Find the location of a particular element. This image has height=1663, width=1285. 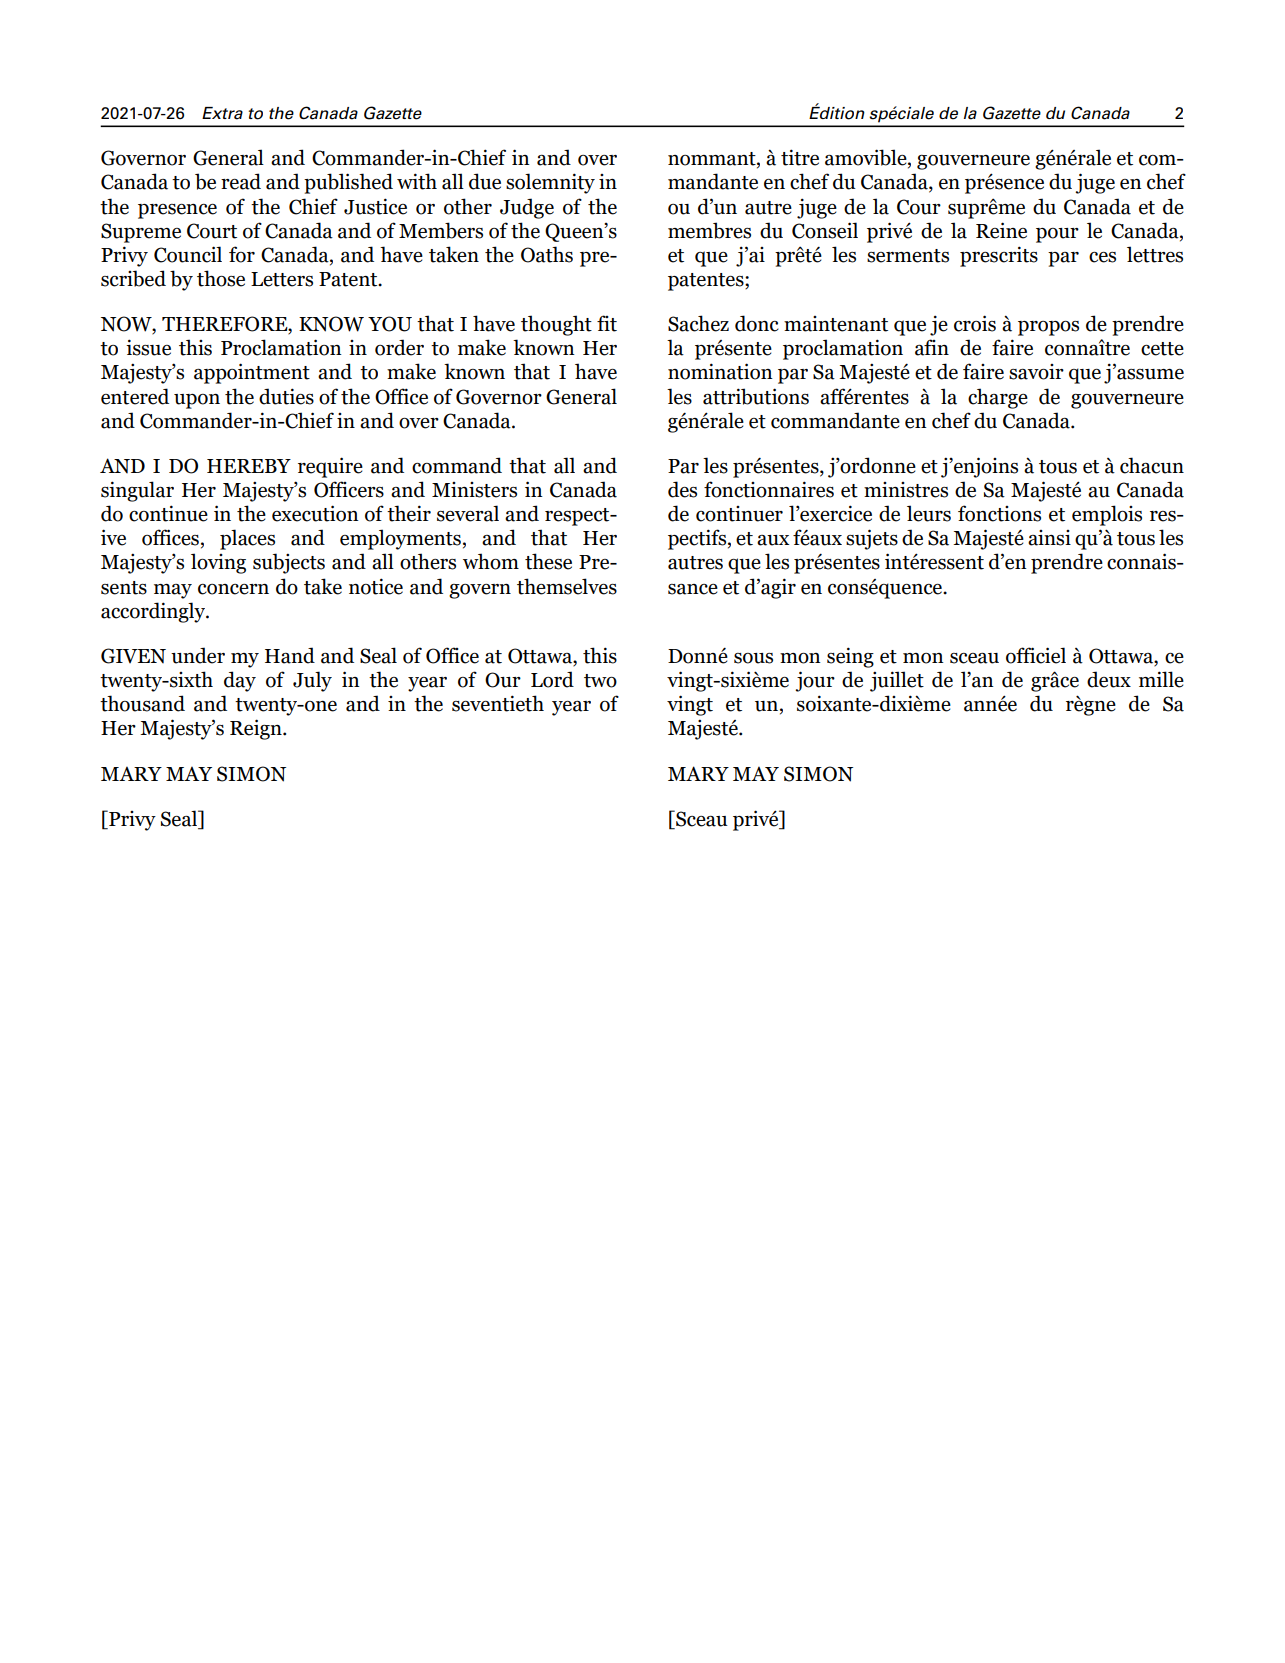

des is located at coordinates (682, 489).
